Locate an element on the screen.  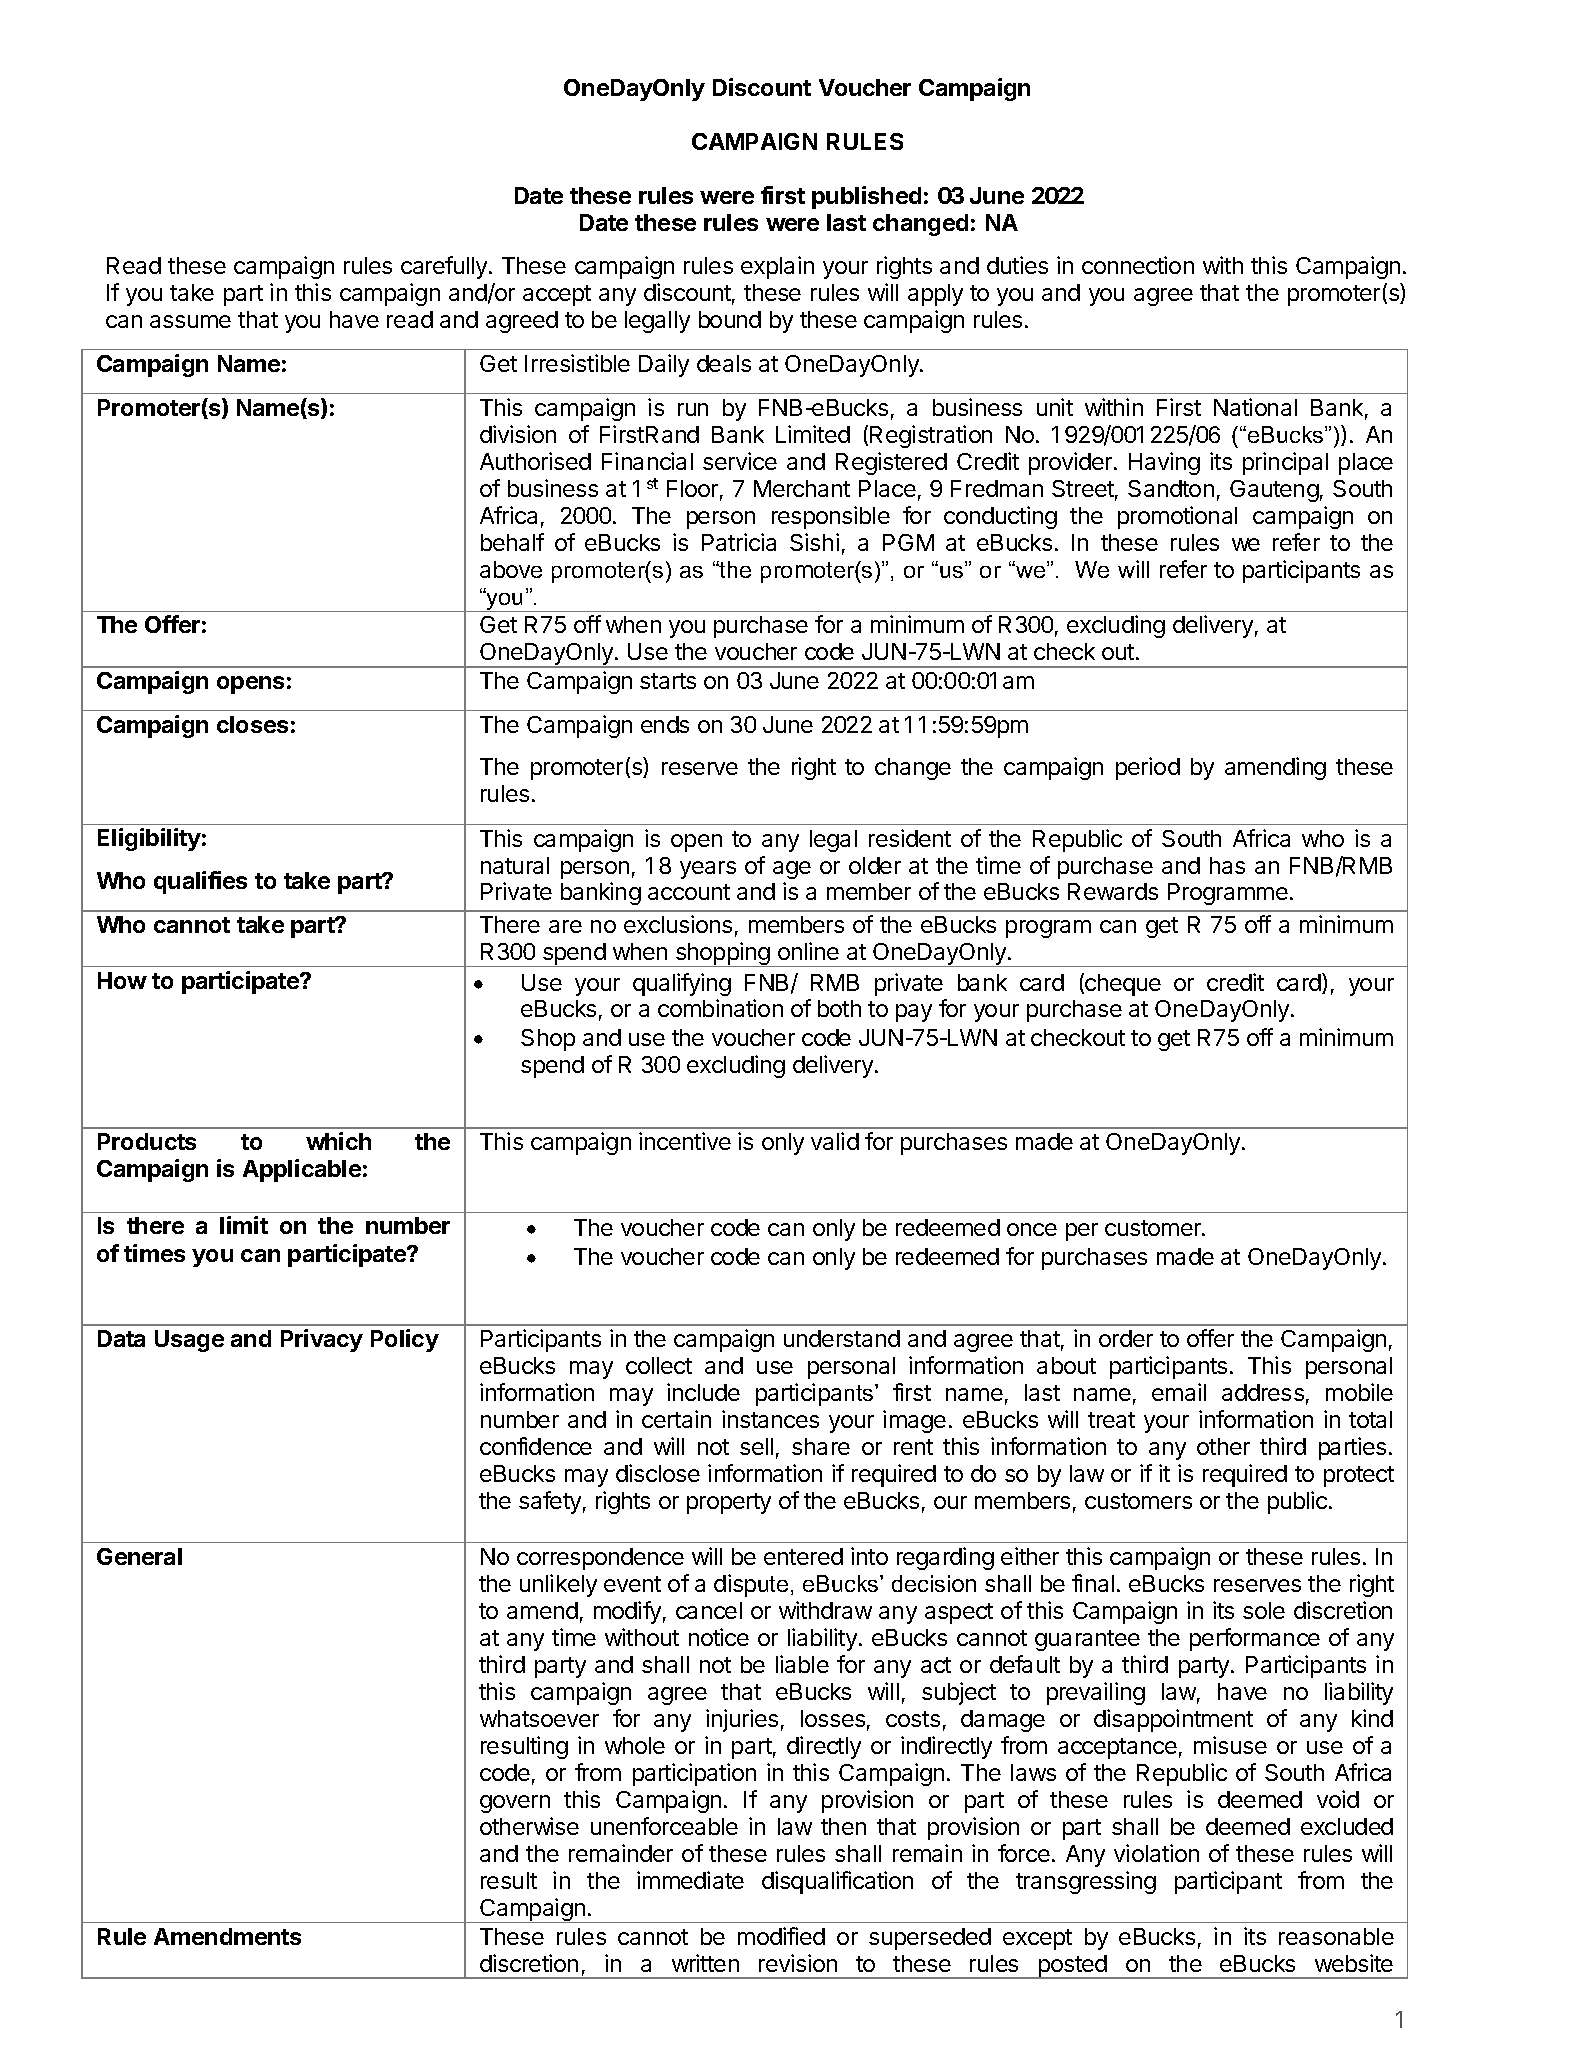
connection is located at coordinates (1138, 265).
